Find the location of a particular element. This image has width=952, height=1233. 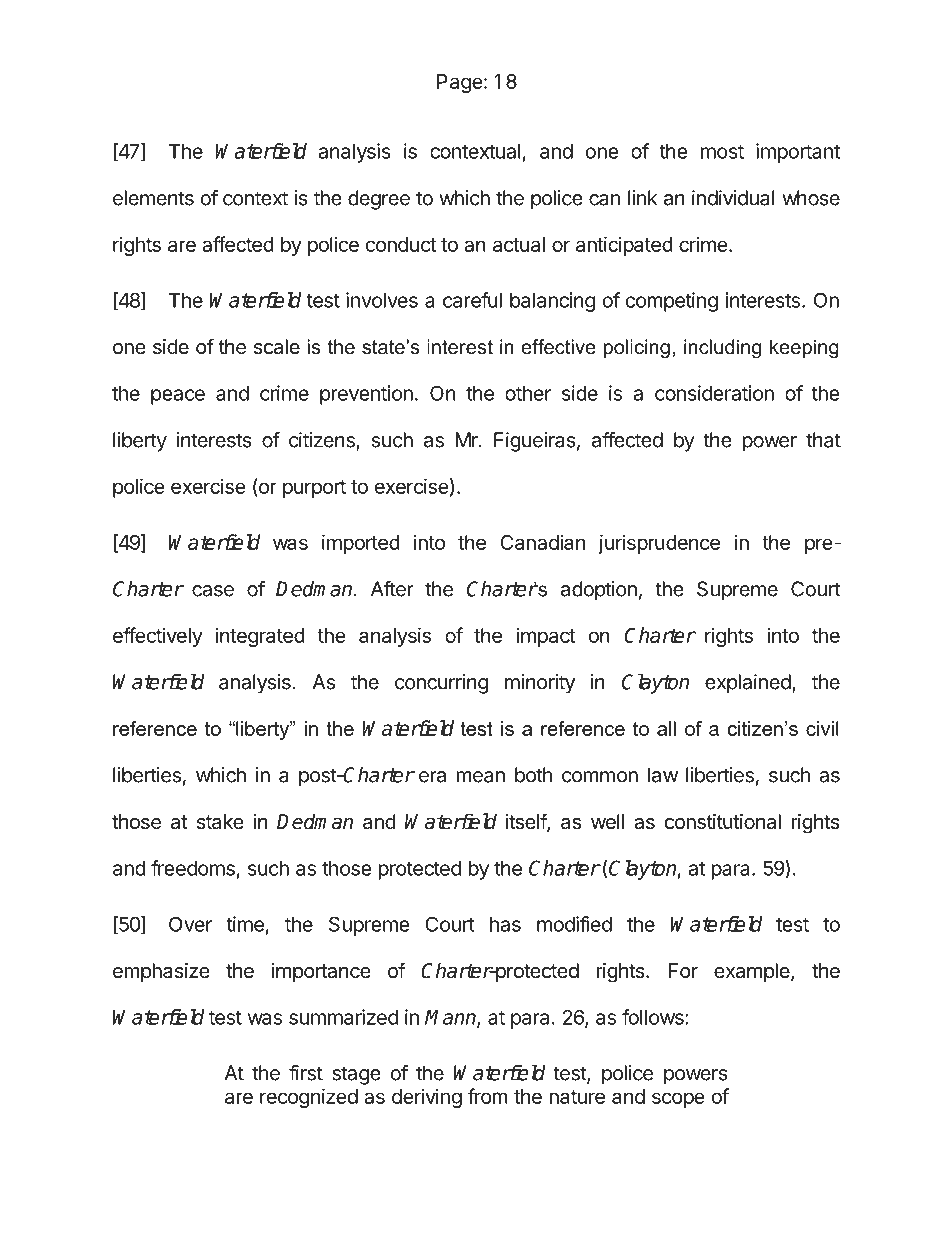

first is located at coordinates (306, 1073).
